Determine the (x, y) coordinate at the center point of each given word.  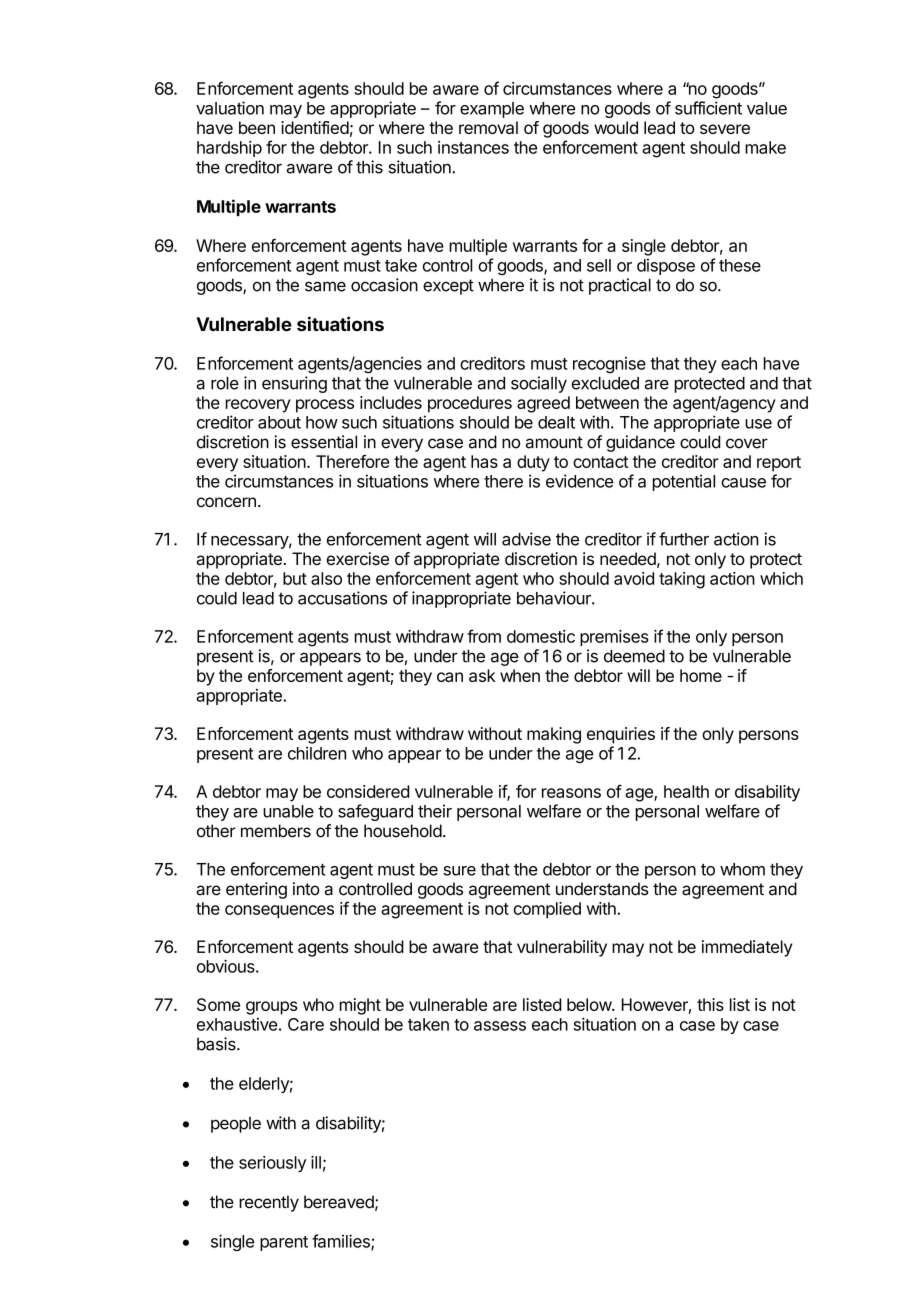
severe (725, 129)
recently (269, 1203)
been (257, 127)
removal (488, 127)
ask (482, 675)
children (317, 753)
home (701, 675)
